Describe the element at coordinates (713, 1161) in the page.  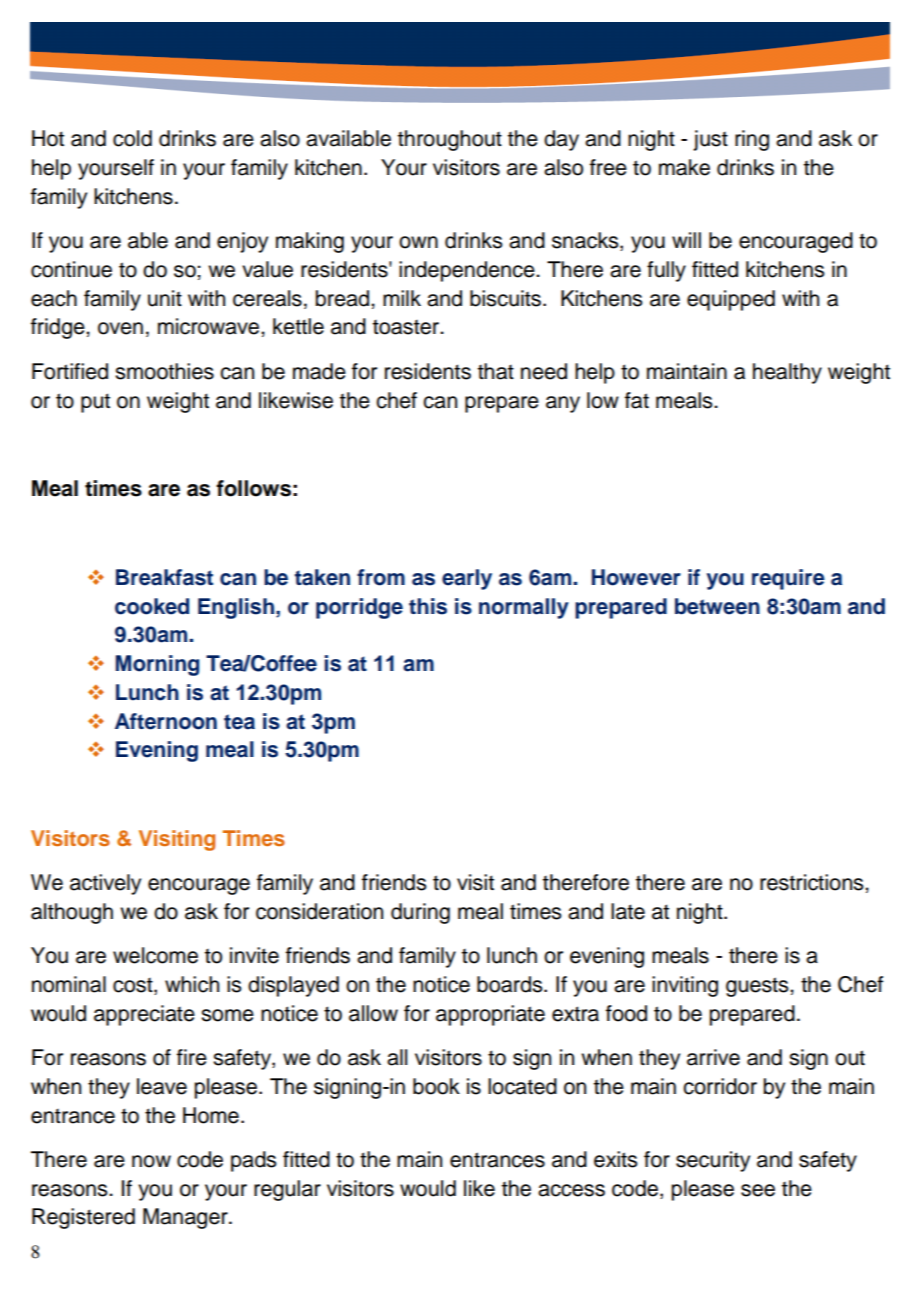
I see `security` at that location.
